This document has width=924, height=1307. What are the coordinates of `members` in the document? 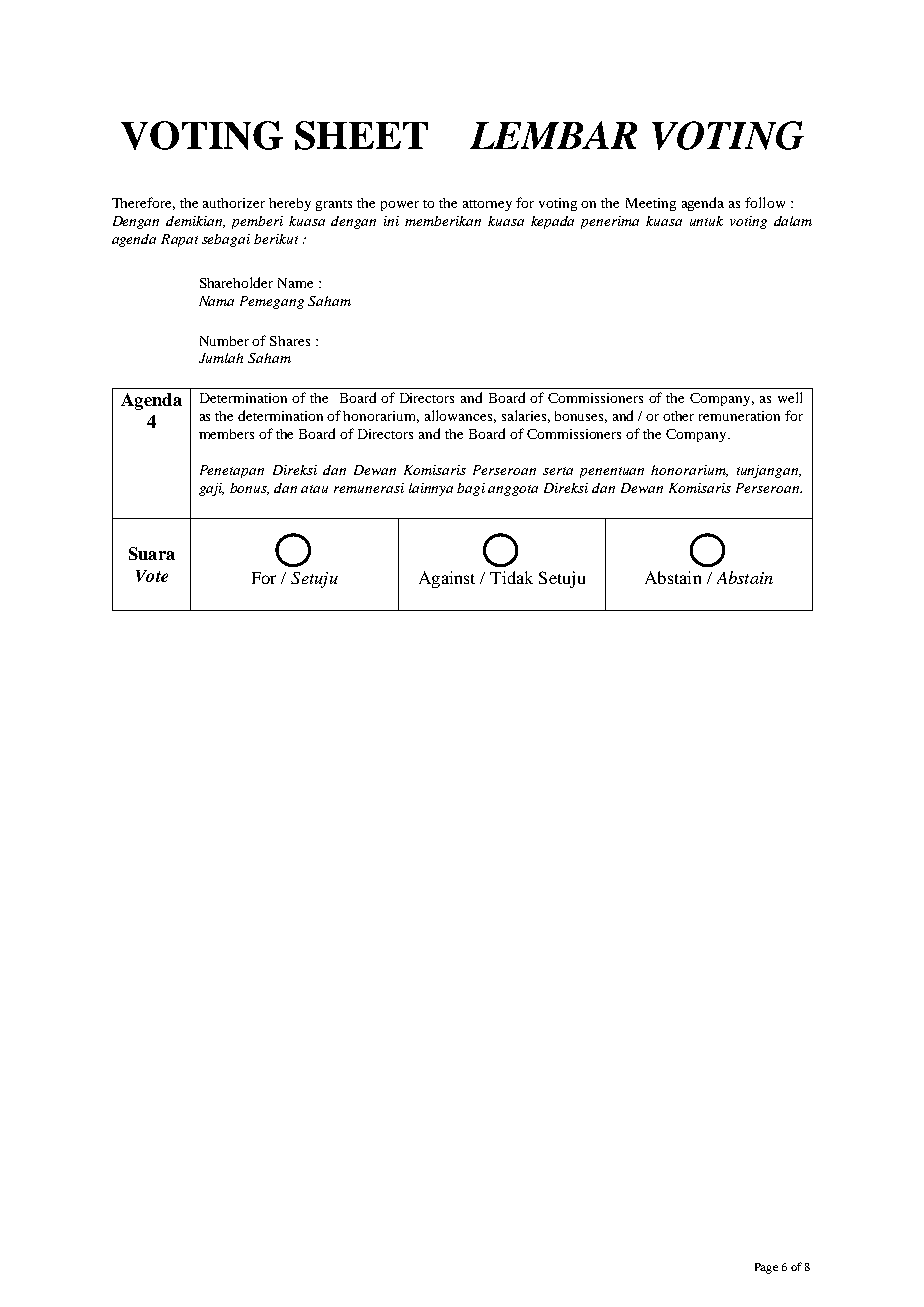 It's located at (226, 434).
